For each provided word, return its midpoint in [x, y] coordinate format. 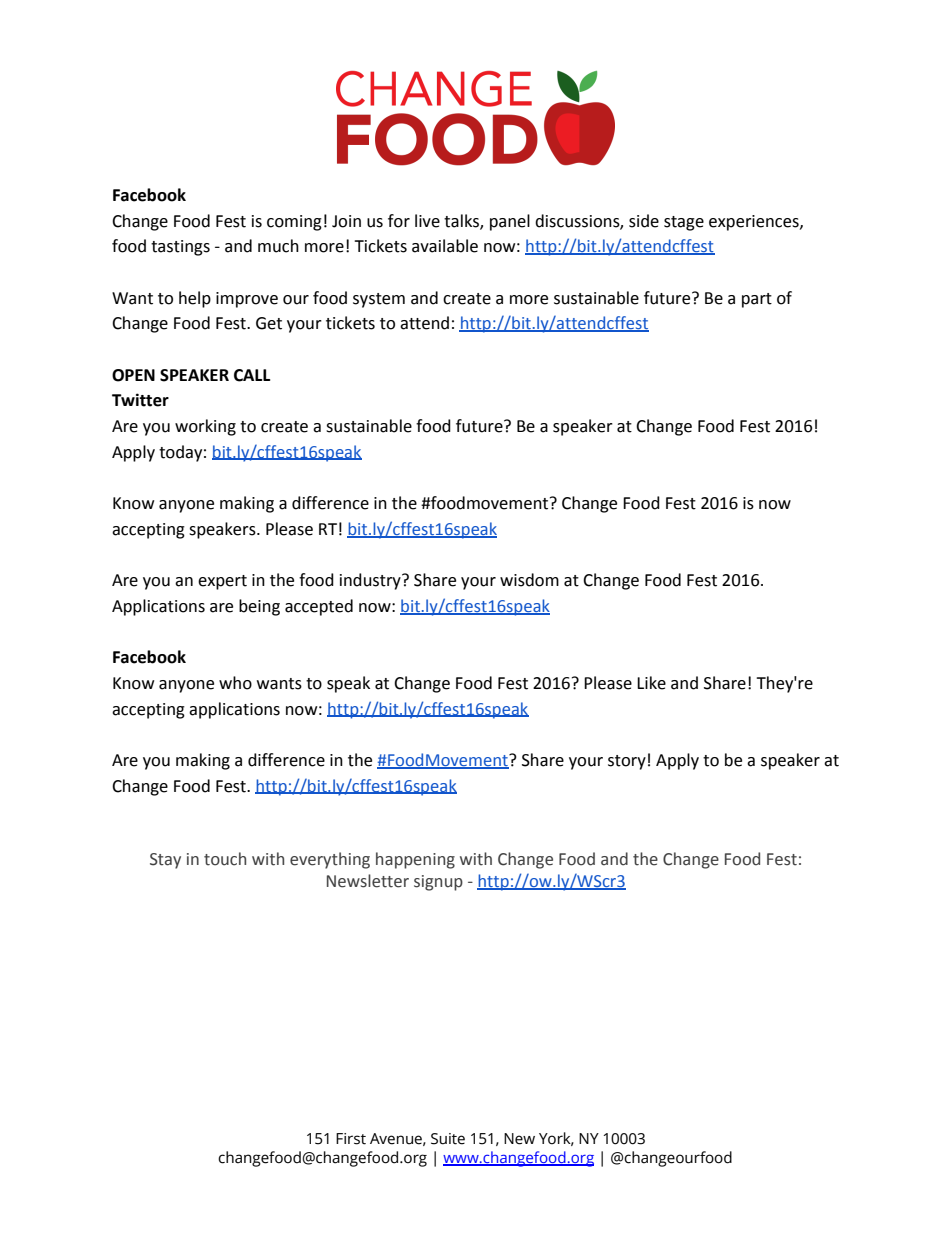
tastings [180, 248]
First [351, 1139]
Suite [448, 1139]
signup [438, 883]
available [445, 246]
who [235, 683]
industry [371, 581]
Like [651, 683]
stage [684, 223]
